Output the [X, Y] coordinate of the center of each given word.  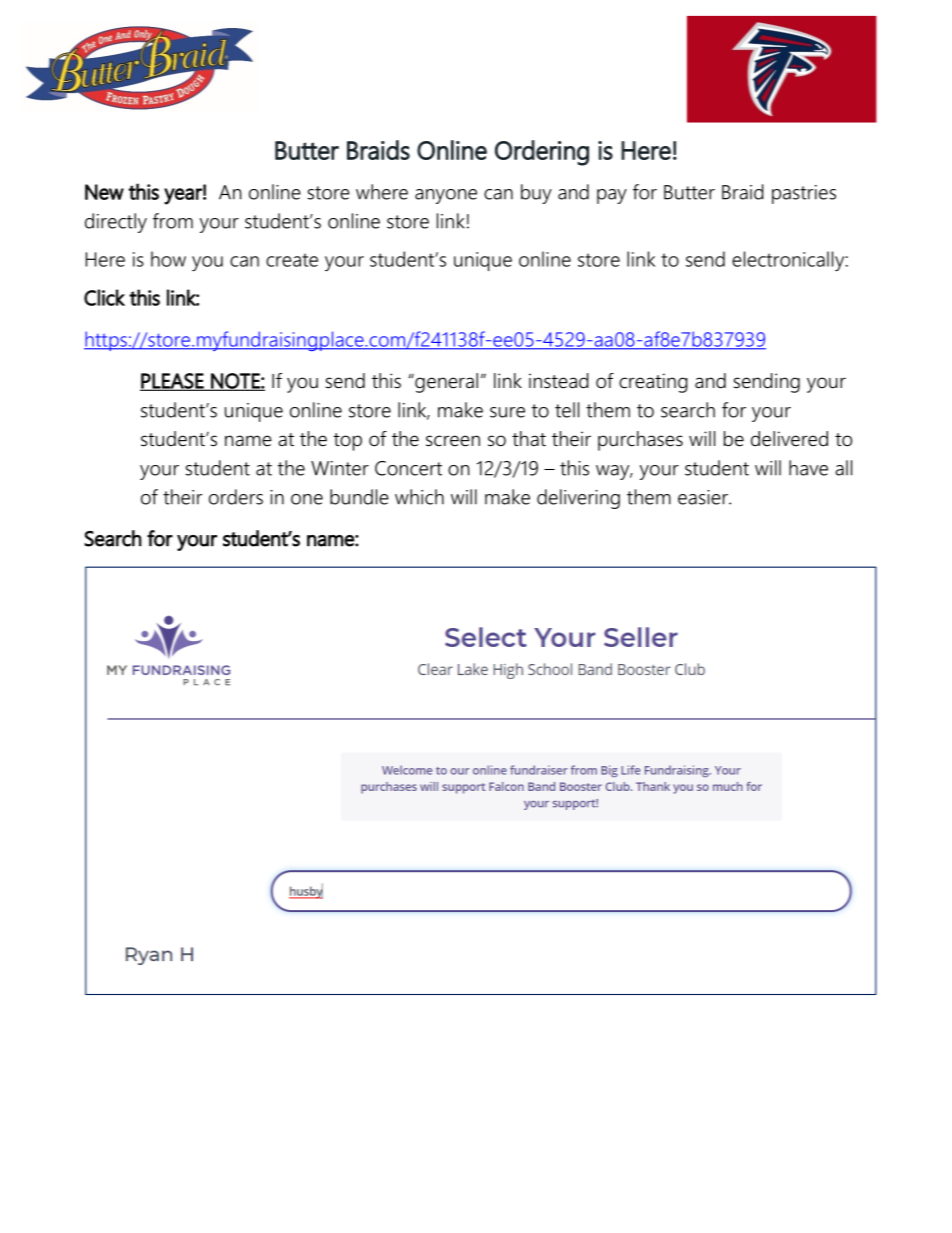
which [419, 497]
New [104, 192]
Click [104, 297]
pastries [804, 194]
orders [236, 497]
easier [704, 497]
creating [653, 383]
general [445, 383]
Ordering [542, 153]
